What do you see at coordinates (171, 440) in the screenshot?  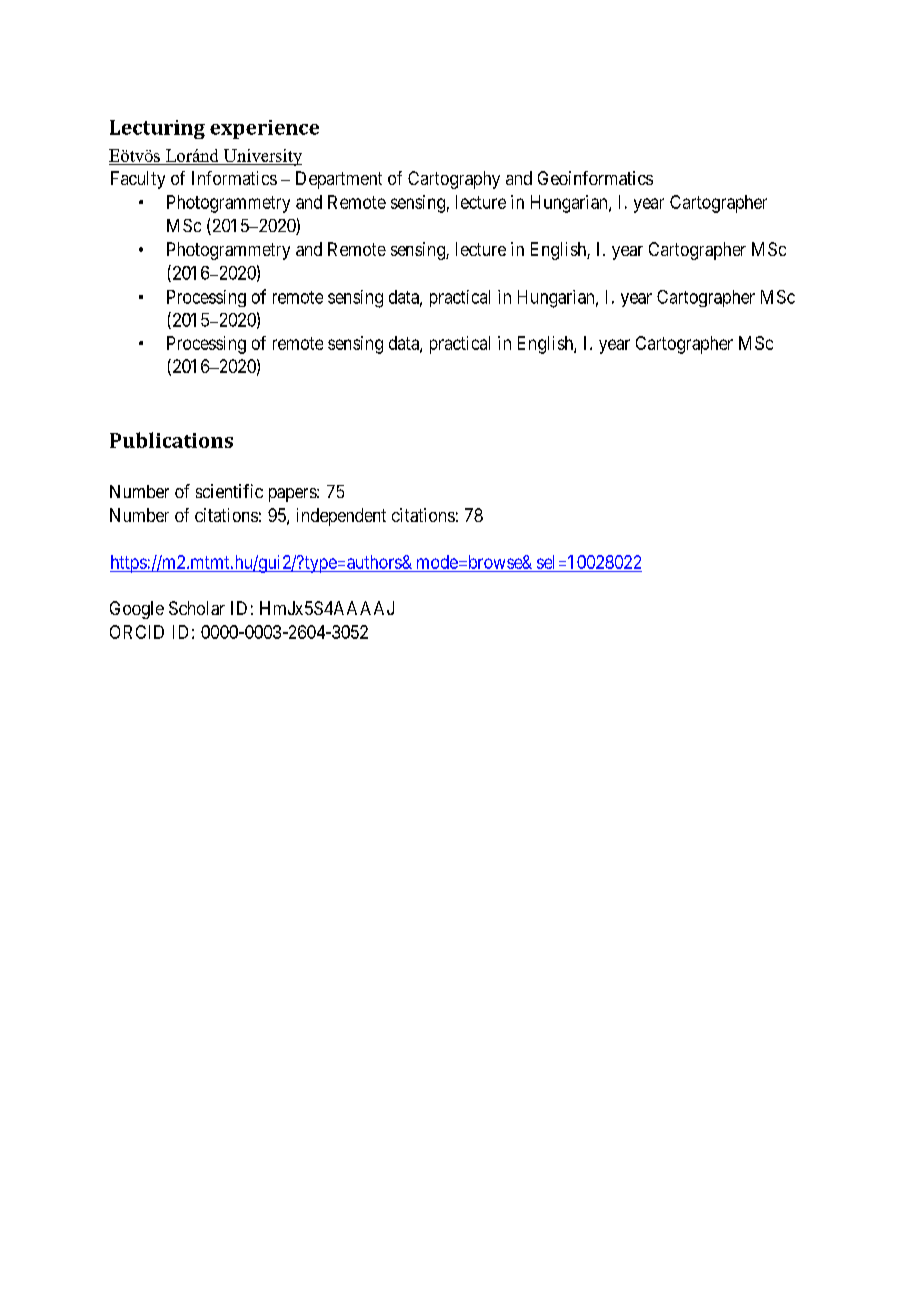 I see `Publications` at bounding box center [171, 440].
